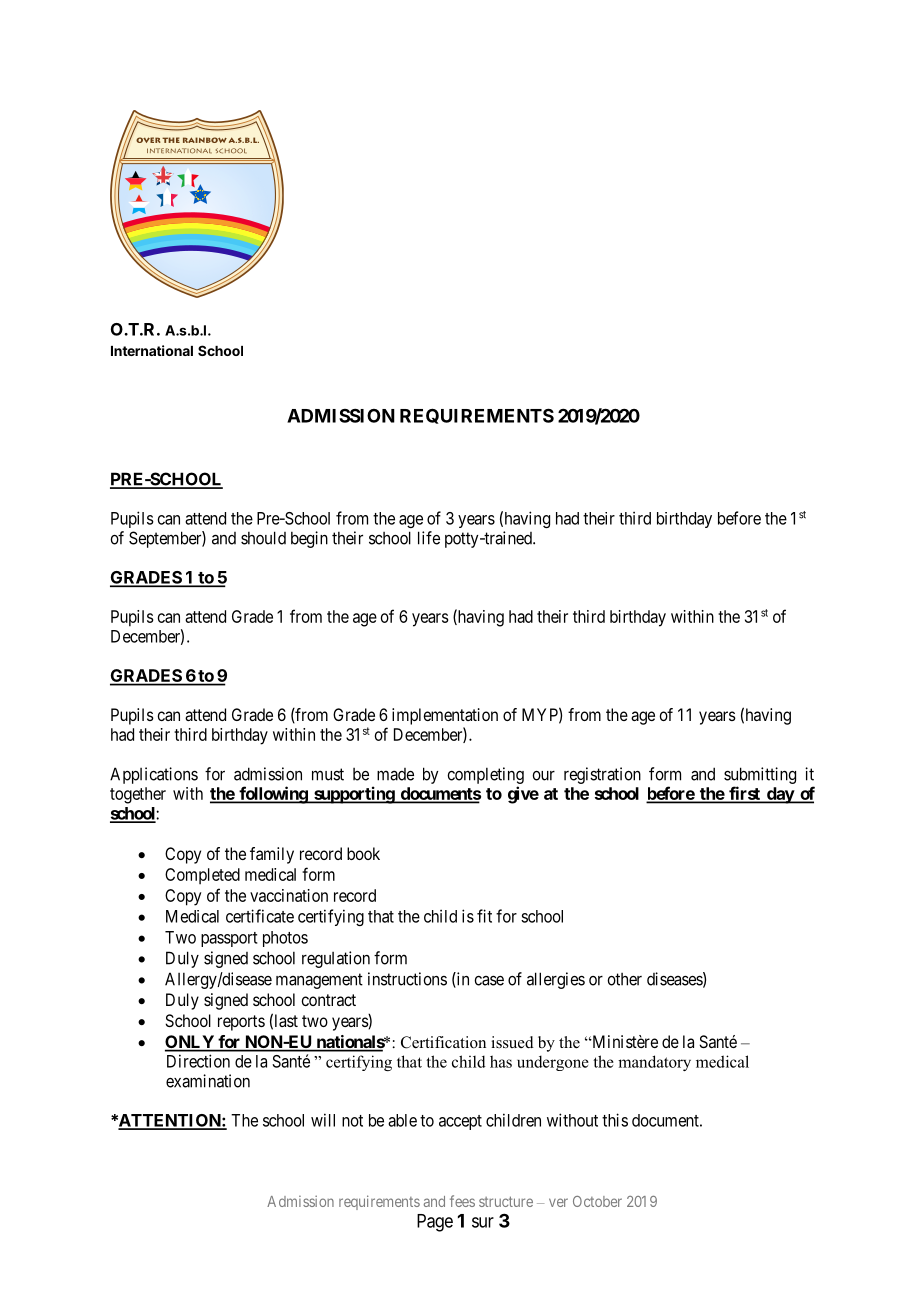  Describe the element at coordinates (429, 538) in the screenshot. I see `life` at that location.
